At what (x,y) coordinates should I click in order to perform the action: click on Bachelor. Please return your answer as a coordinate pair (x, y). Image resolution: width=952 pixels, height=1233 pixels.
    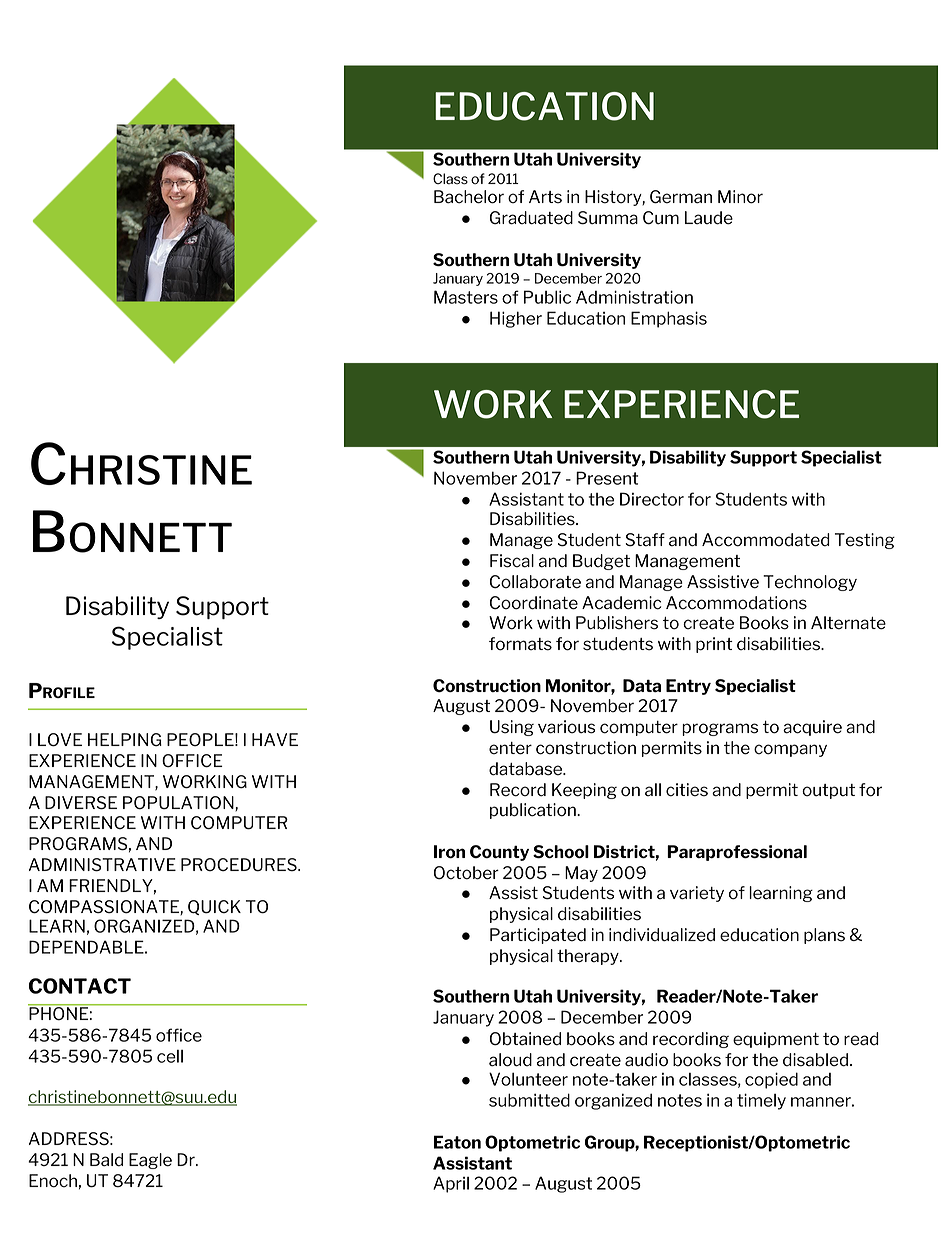
    Looking at the image, I should click on (469, 197).
